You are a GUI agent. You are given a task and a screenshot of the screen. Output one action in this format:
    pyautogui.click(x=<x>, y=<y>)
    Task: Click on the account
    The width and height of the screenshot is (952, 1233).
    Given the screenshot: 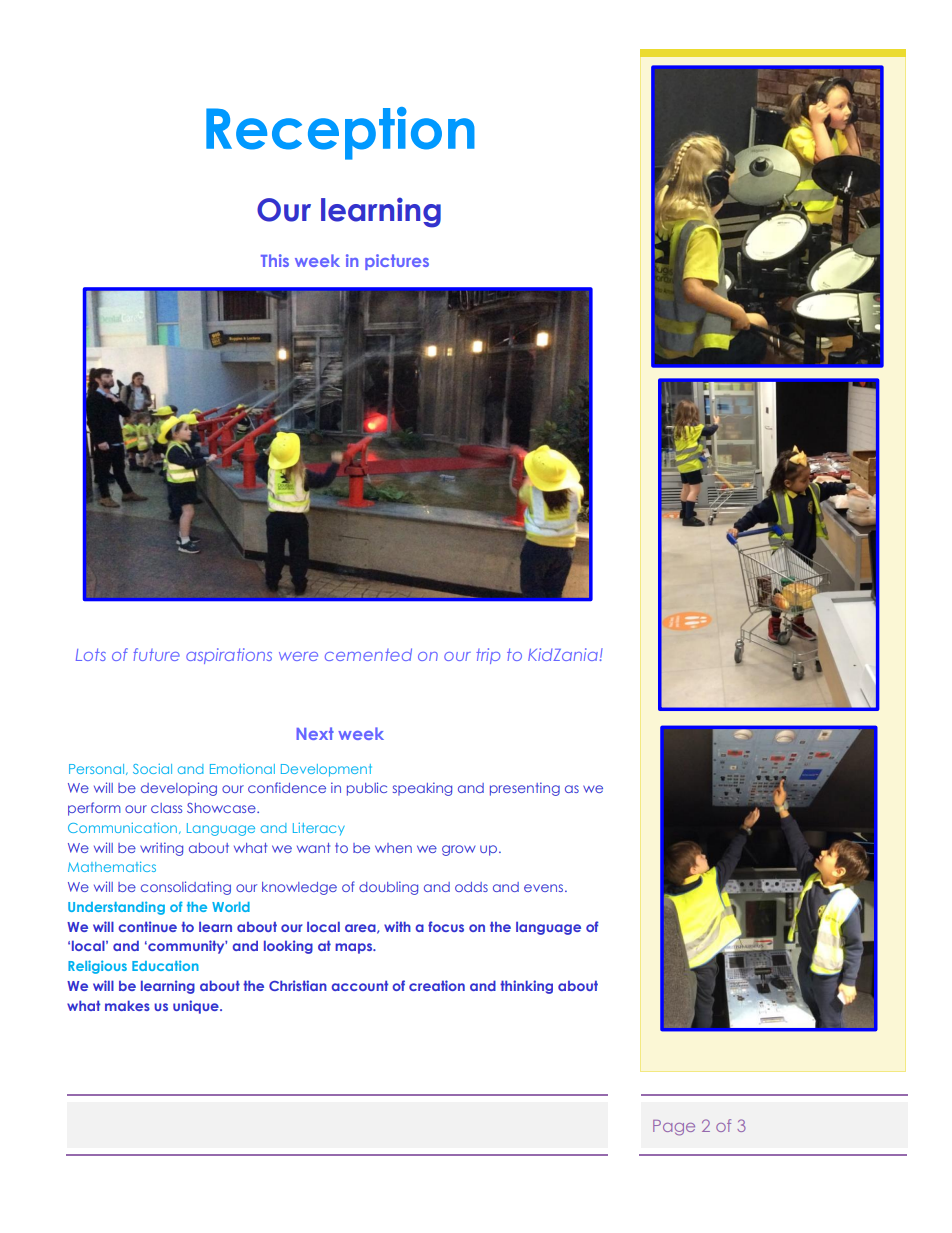 What is the action you would take?
    pyautogui.click(x=360, y=985)
